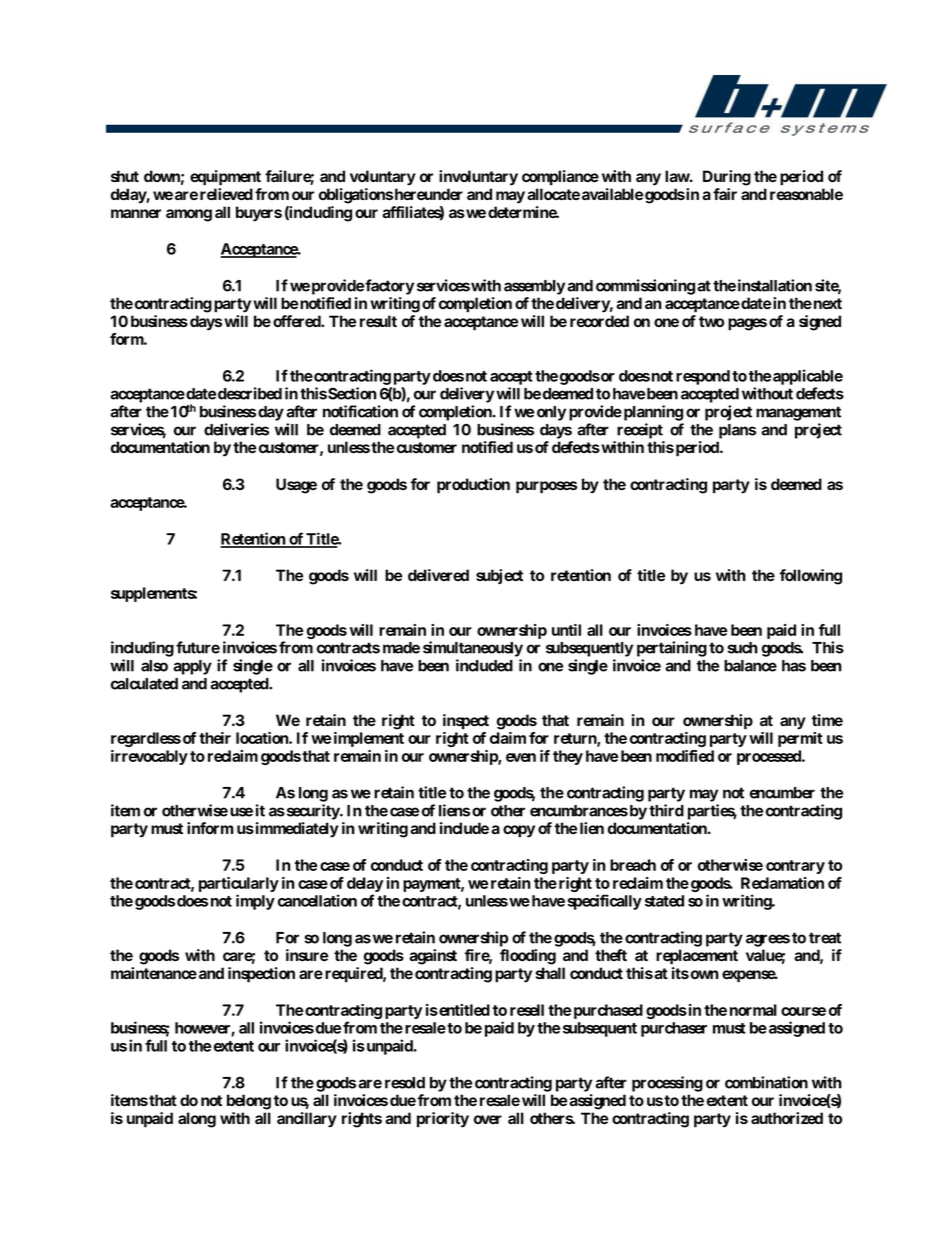  I want to click on copy, so click(519, 831).
